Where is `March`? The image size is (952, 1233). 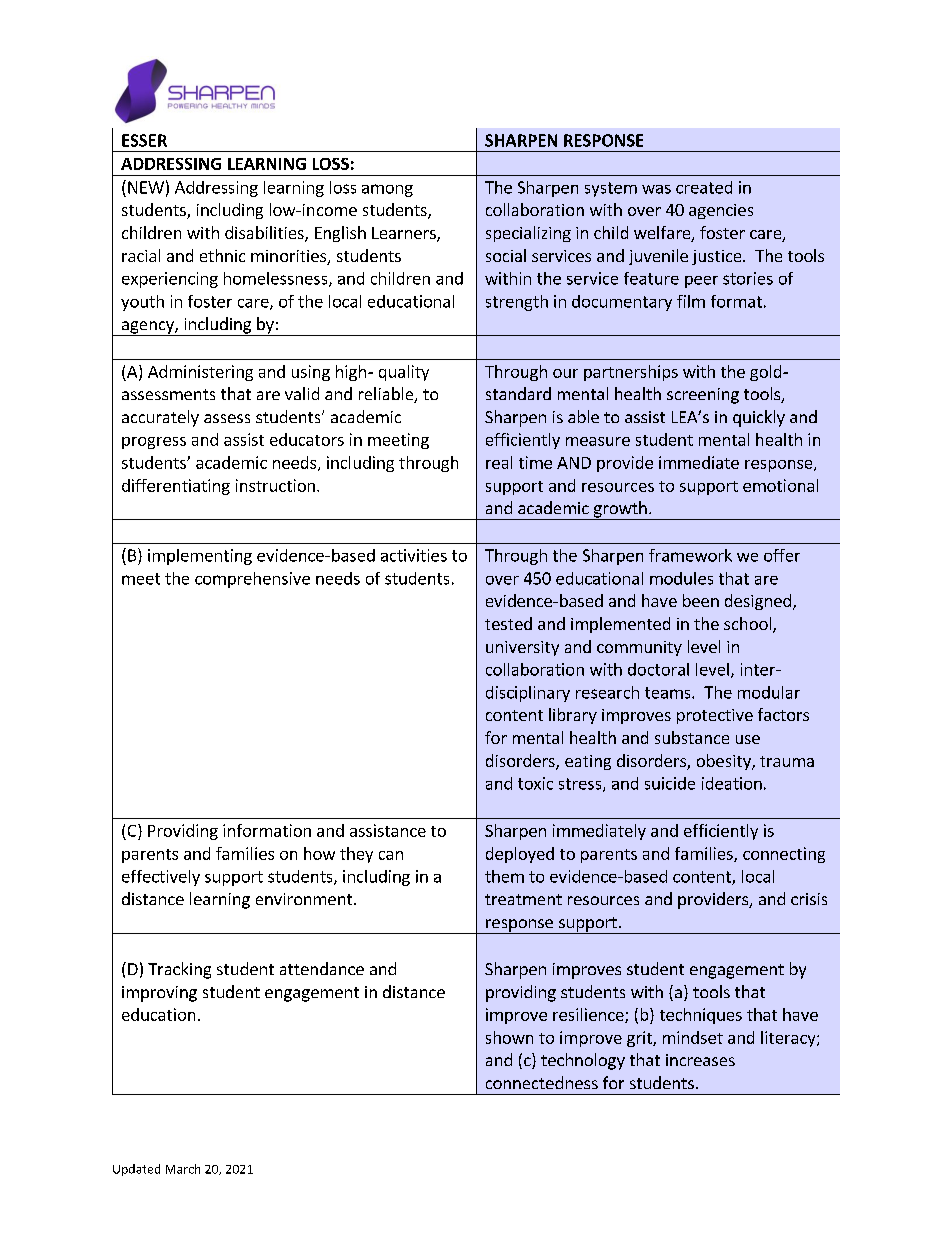
March is located at coordinates (183, 1169).
